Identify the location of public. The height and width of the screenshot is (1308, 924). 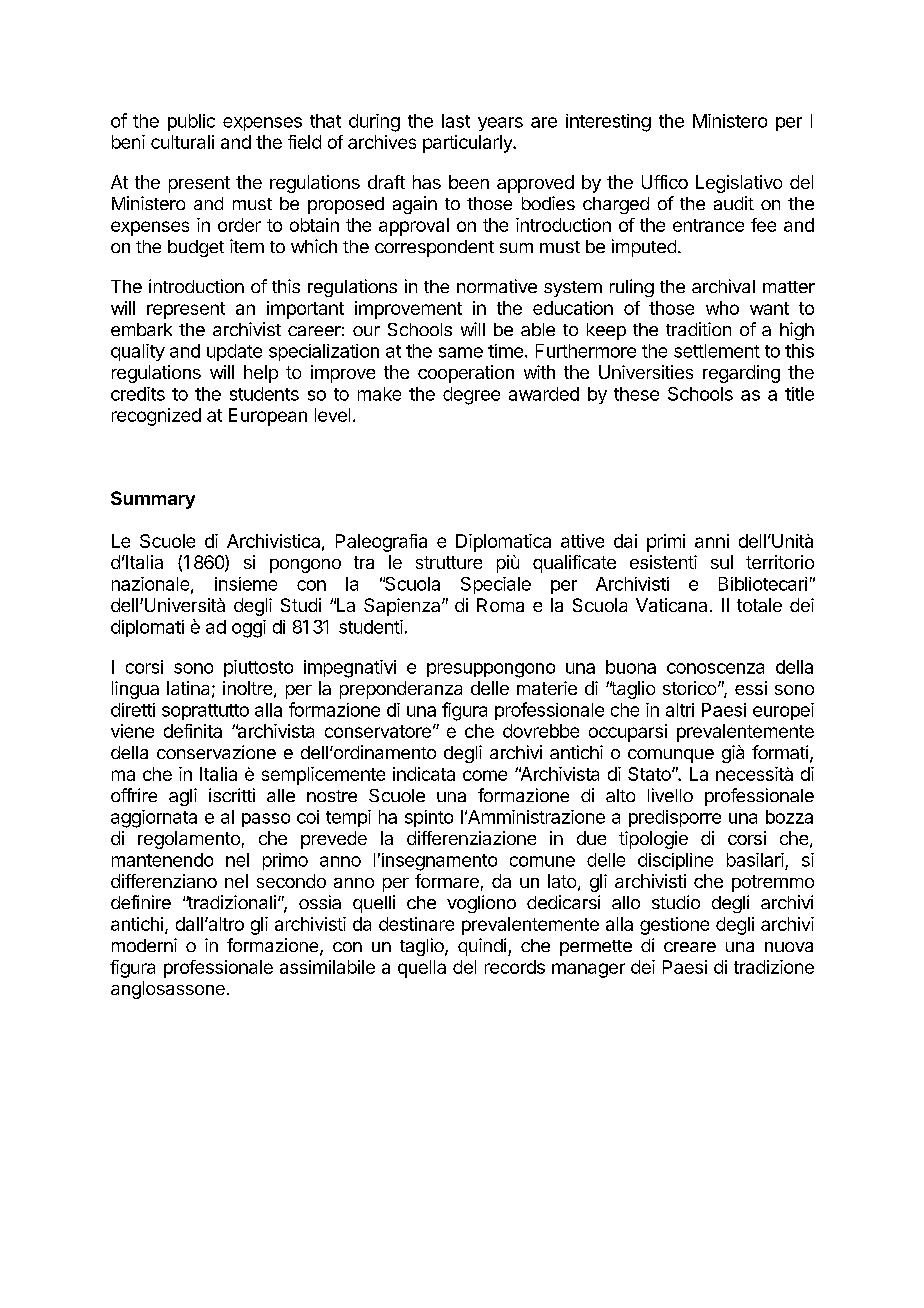
(191, 122).
